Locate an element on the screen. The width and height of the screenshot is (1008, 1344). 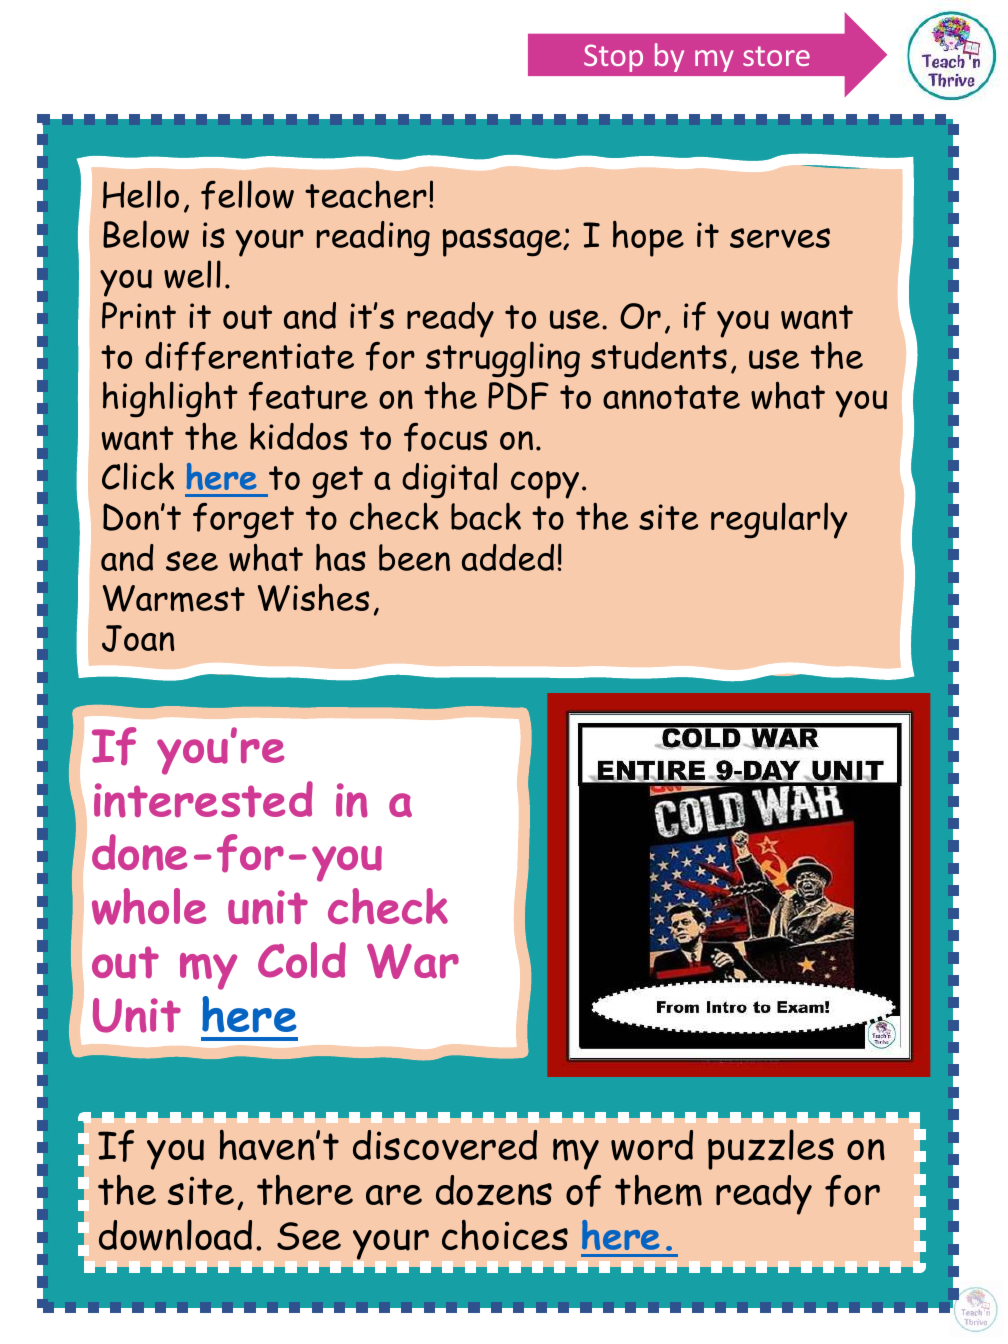
word is located at coordinates (652, 1145).
